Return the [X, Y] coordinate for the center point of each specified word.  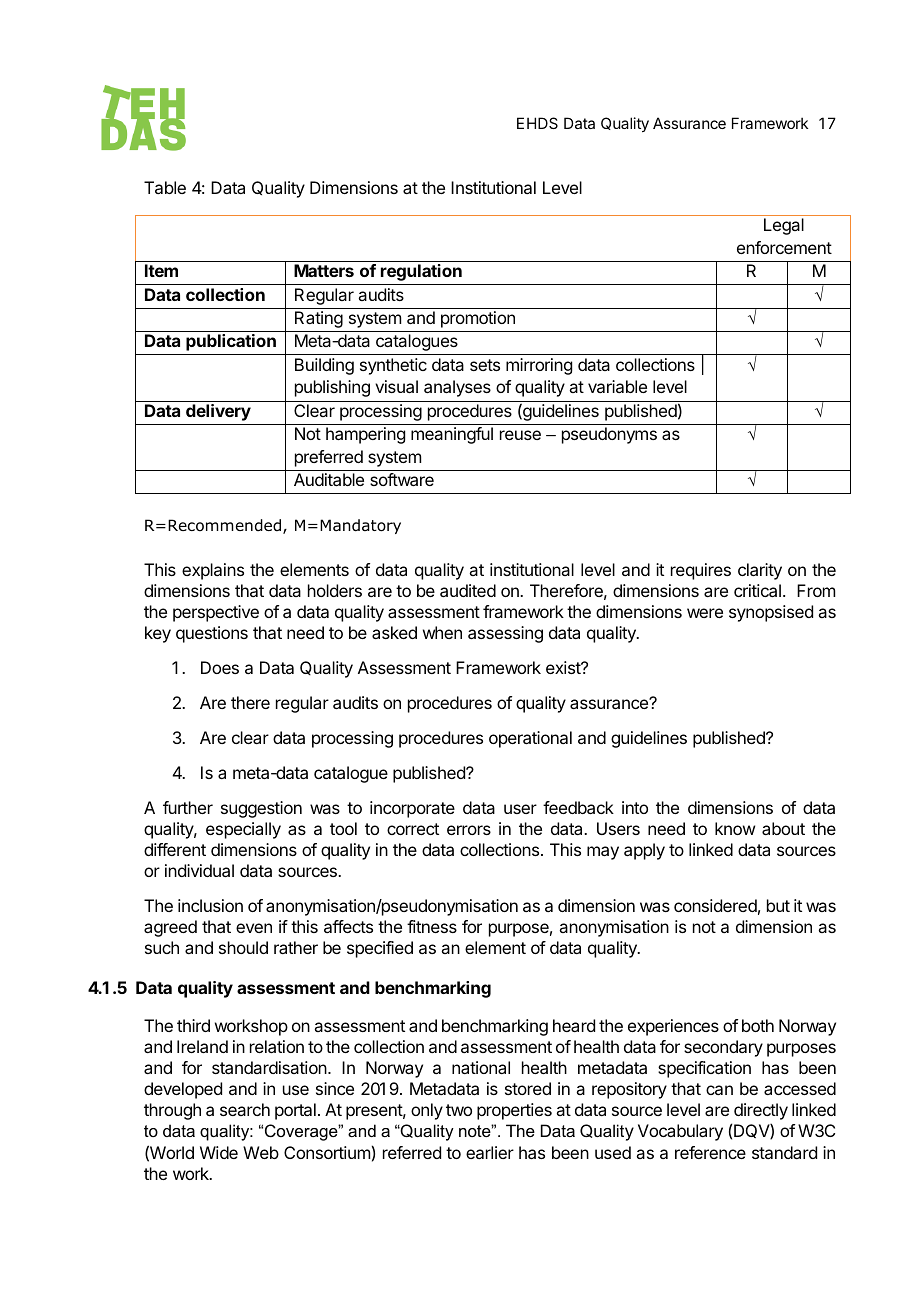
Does [220, 667]
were [705, 613]
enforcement [784, 247]
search [245, 1109]
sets [485, 365]
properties [514, 1111]
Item [161, 270]
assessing [505, 634]
